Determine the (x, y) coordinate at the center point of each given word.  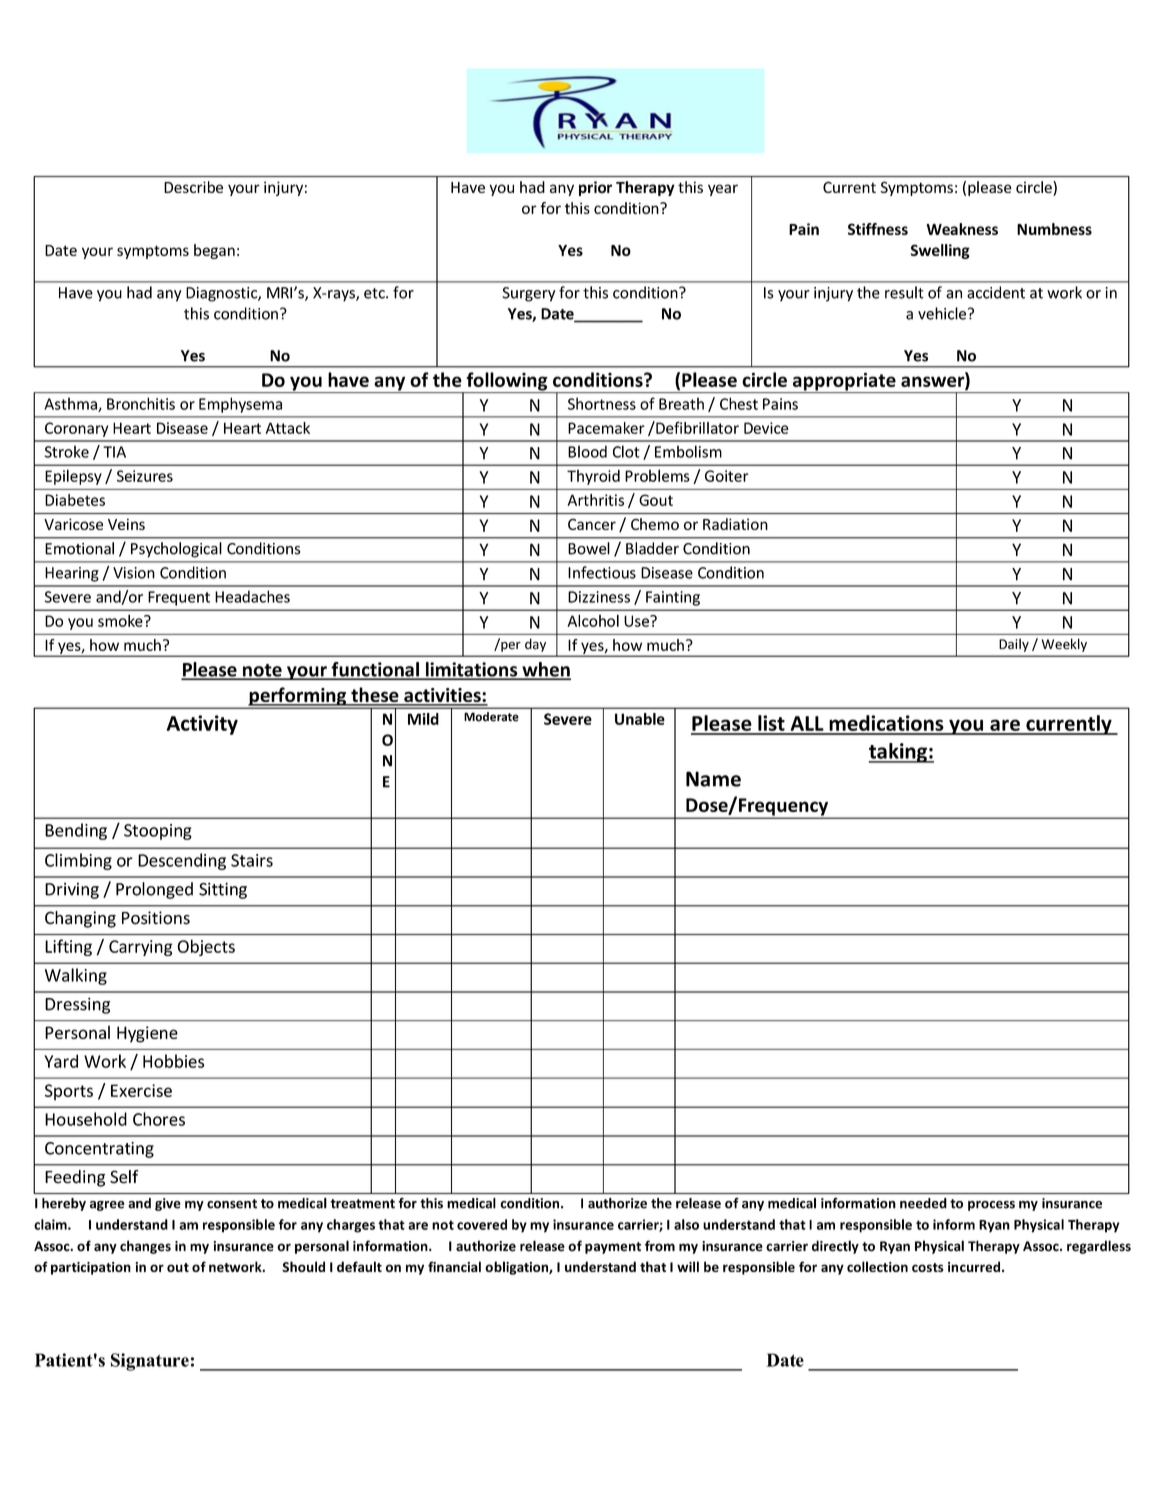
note (262, 671)
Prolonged (154, 890)
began (214, 251)
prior (595, 188)
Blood (587, 451)
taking (898, 753)
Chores (159, 1119)
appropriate (844, 382)
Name (713, 779)
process (991, 1206)
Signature (150, 1362)
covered (482, 1224)
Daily (1014, 645)
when (545, 670)
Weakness (962, 229)
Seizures (145, 476)
